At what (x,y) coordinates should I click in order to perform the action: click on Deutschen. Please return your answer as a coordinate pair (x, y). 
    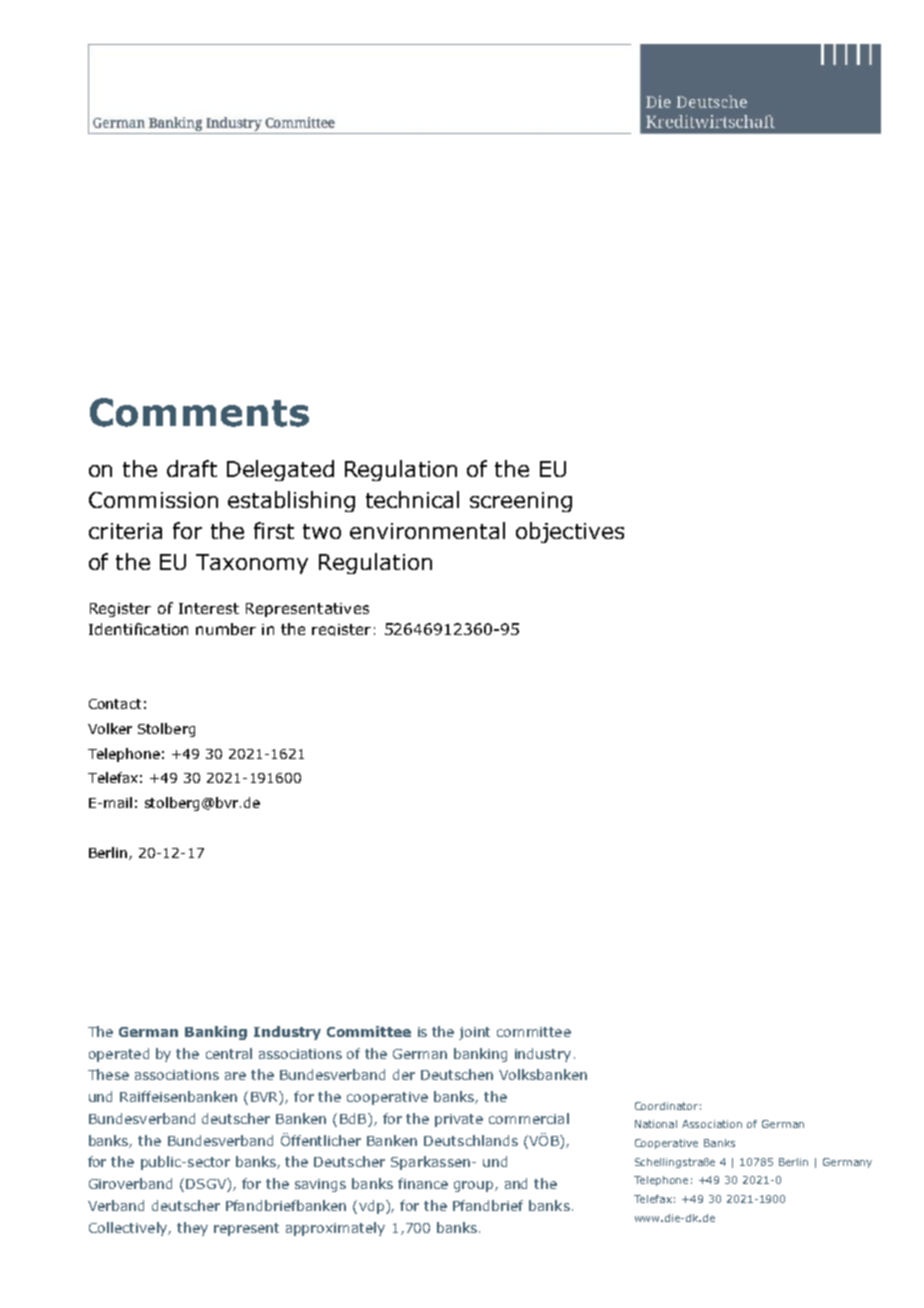
    Looking at the image, I should click on (457, 1074).
